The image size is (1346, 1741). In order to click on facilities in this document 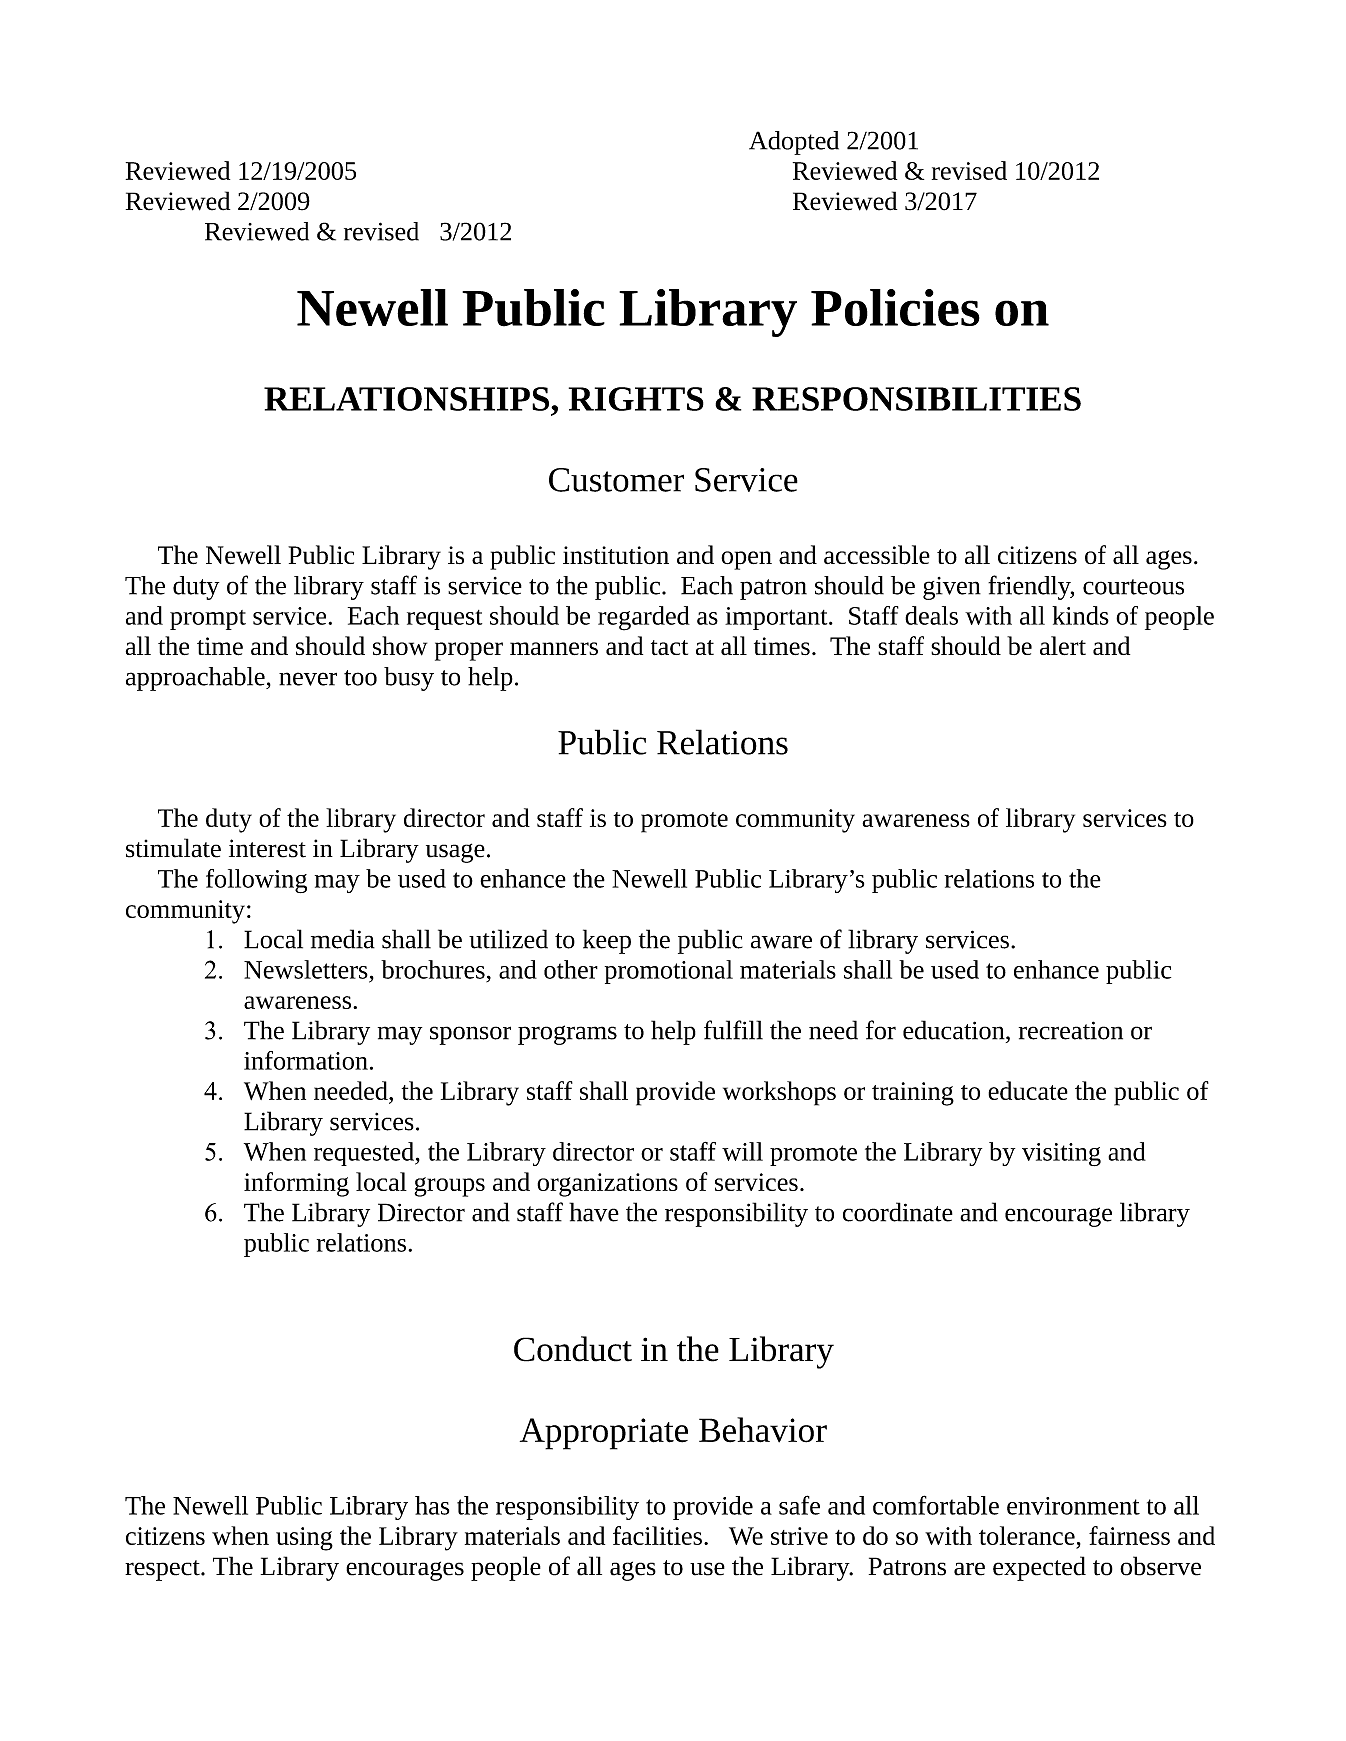, I will do `click(657, 1535)`.
